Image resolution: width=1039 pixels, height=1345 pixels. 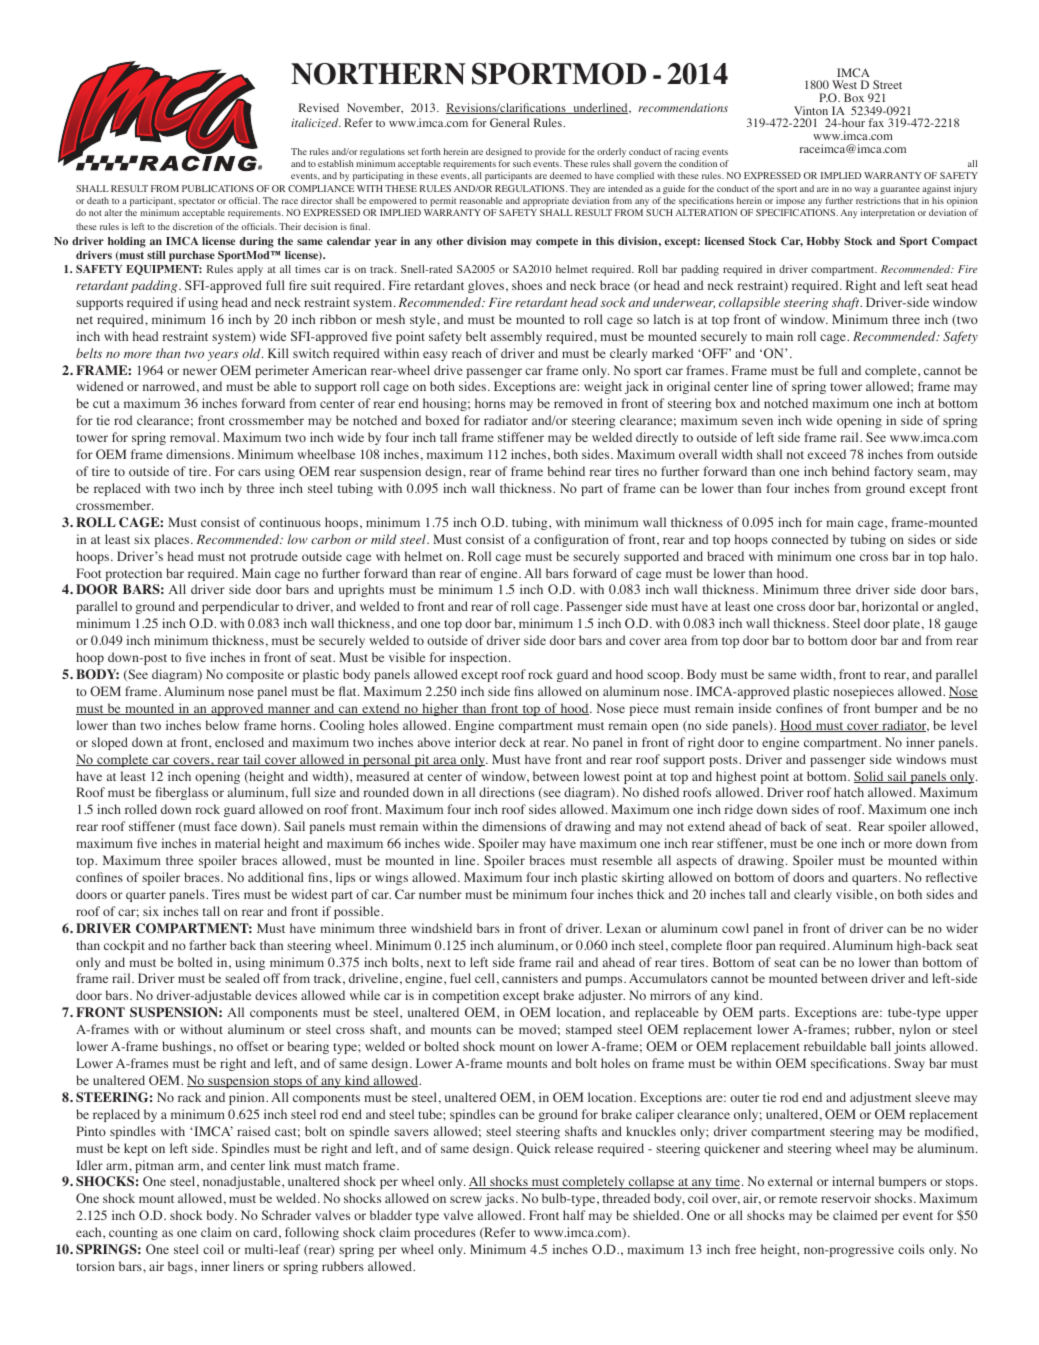 What do you see at coordinates (255, 675) in the screenshot?
I see `composite` at bounding box center [255, 675].
